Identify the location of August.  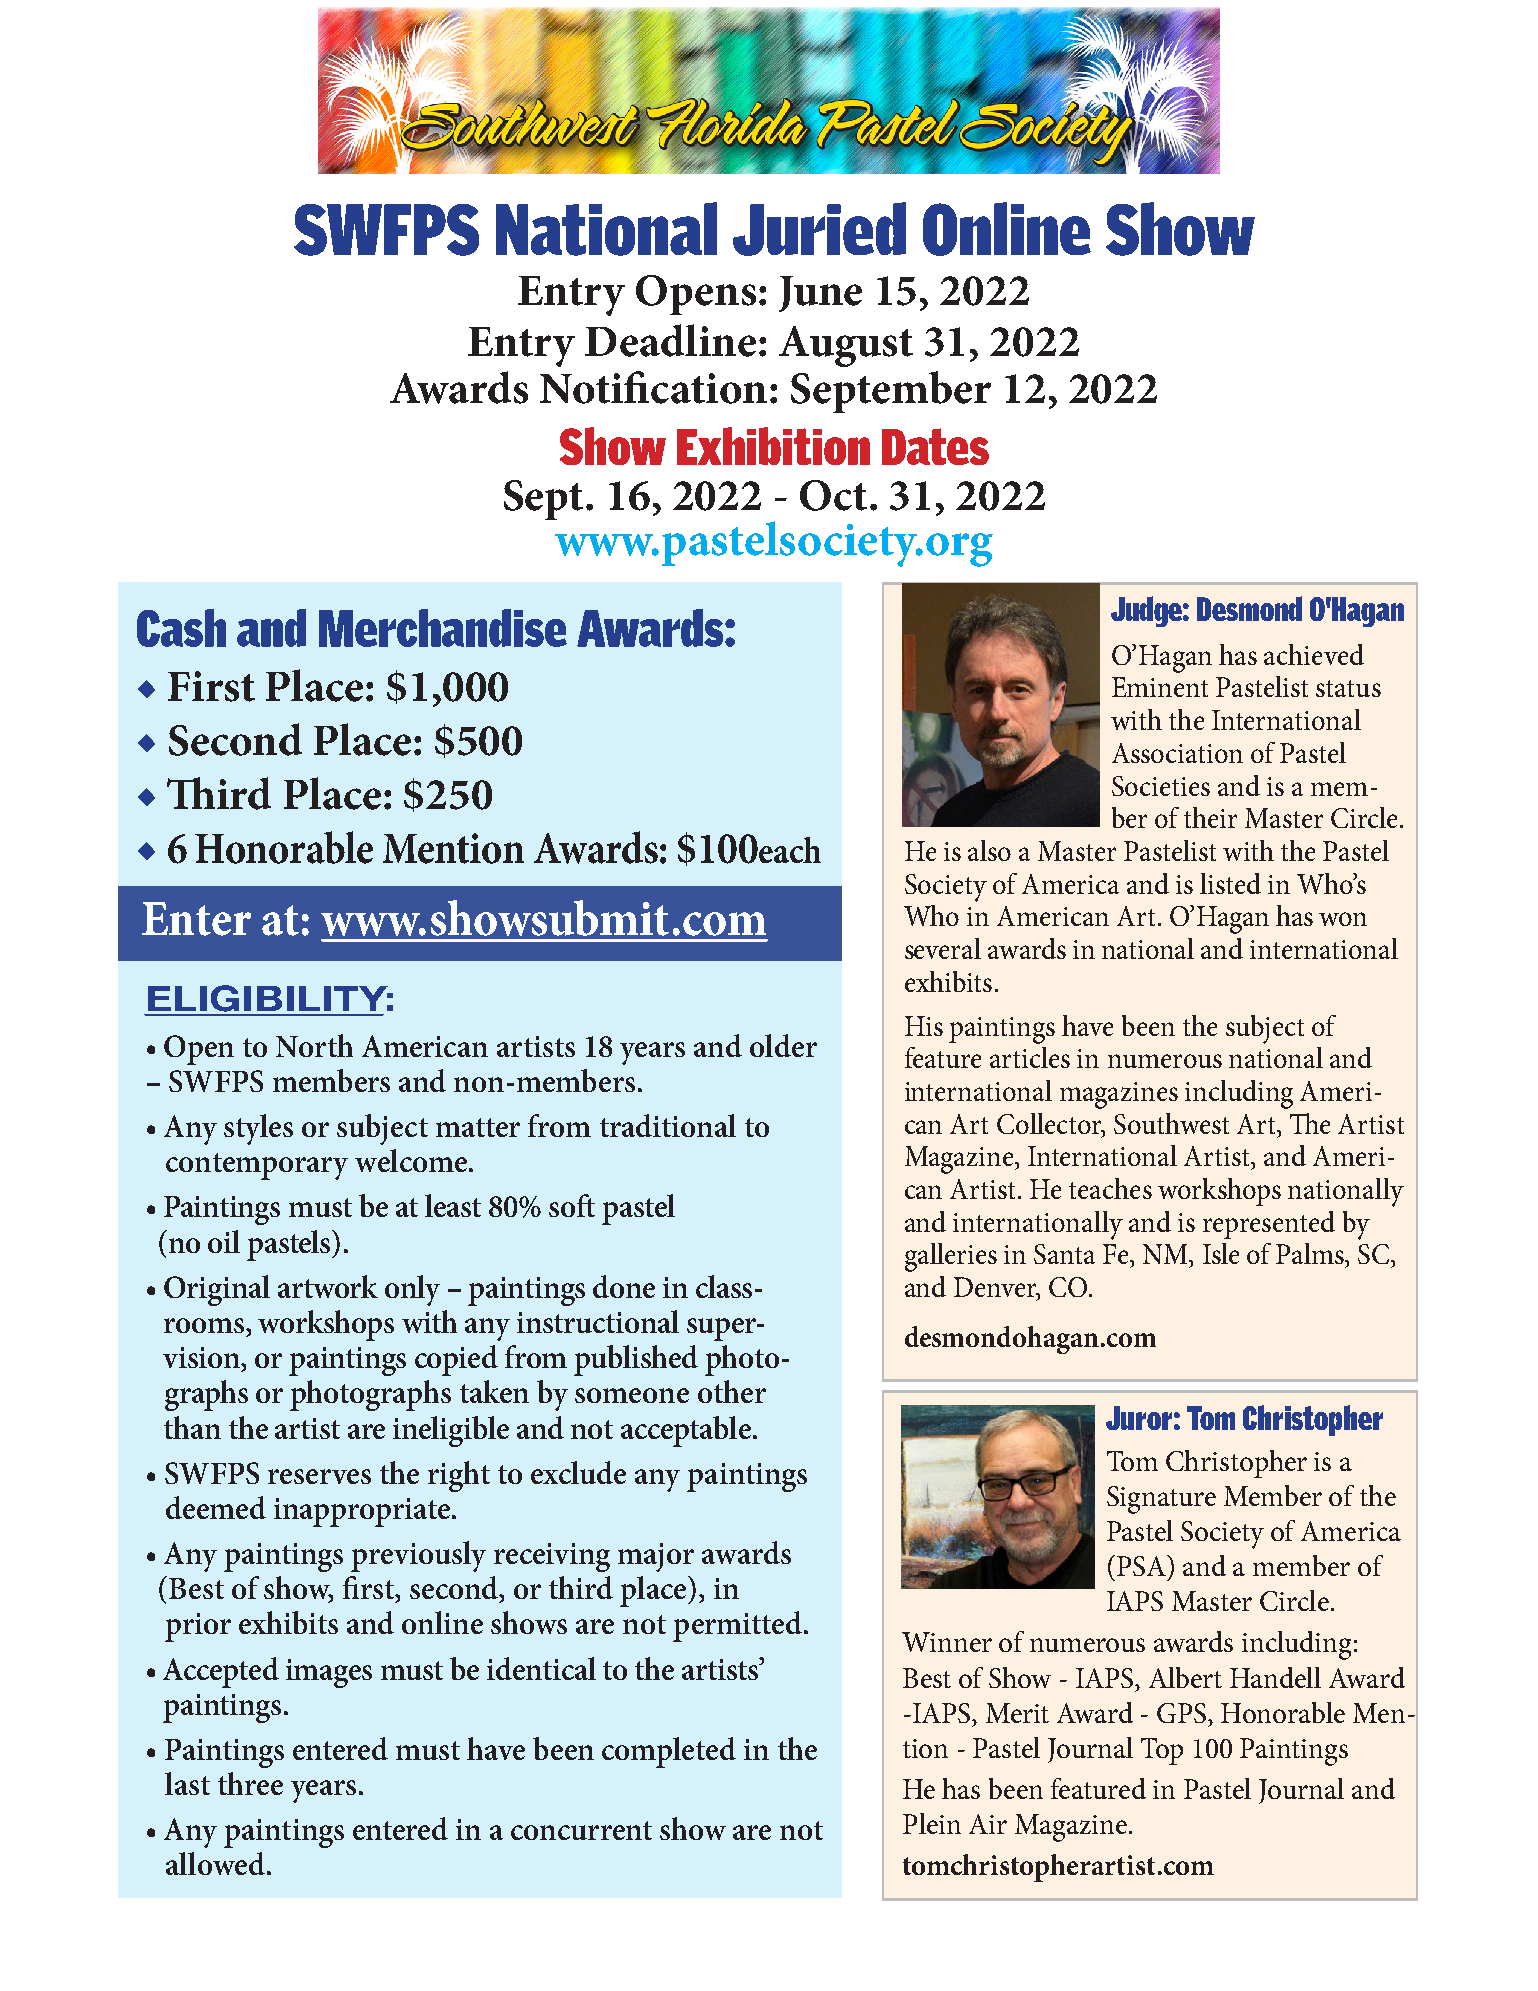
(846, 346).
